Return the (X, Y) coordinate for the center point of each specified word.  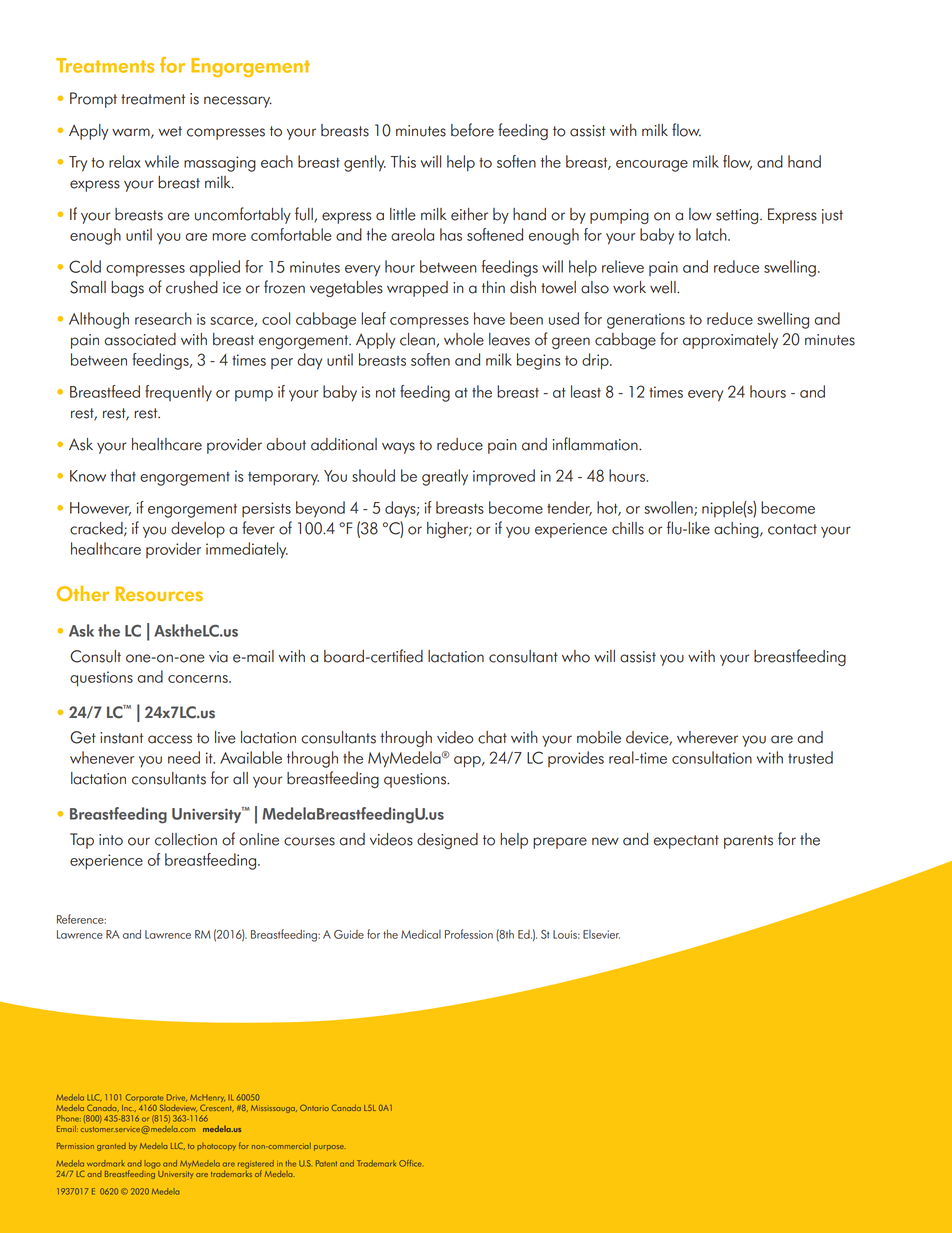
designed (447, 841)
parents (748, 842)
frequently (178, 393)
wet (170, 131)
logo (153, 1164)
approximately (730, 341)
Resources (159, 593)
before (472, 130)
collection (186, 839)
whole (464, 339)
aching (737, 530)
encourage (652, 166)
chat (492, 737)
